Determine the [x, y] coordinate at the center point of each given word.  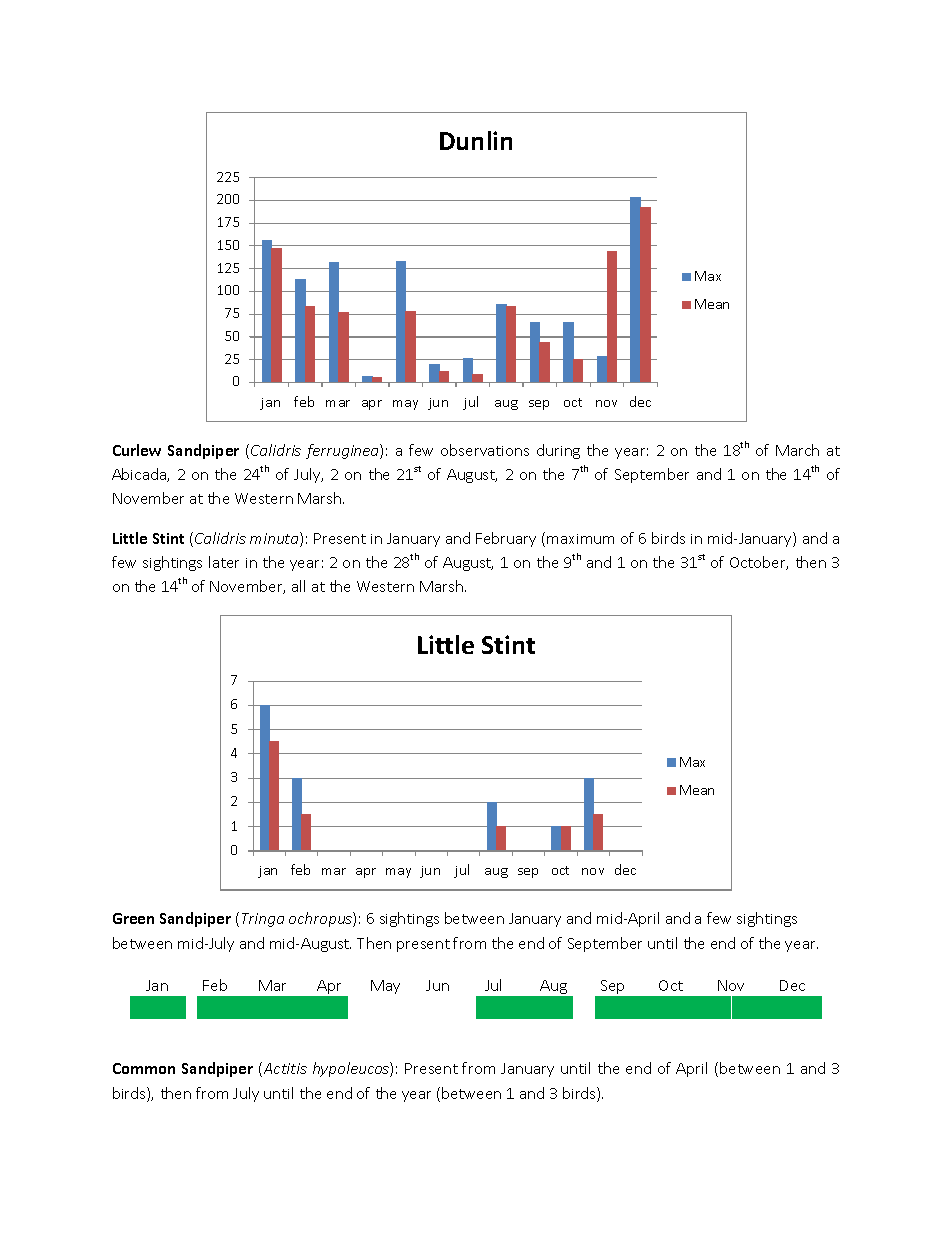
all [298, 586]
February [506, 539]
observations [485, 450]
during [558, 451]
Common [144, 1068]
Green [133, 918]
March [797, 450]
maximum [580, 539]
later [224, 562]
